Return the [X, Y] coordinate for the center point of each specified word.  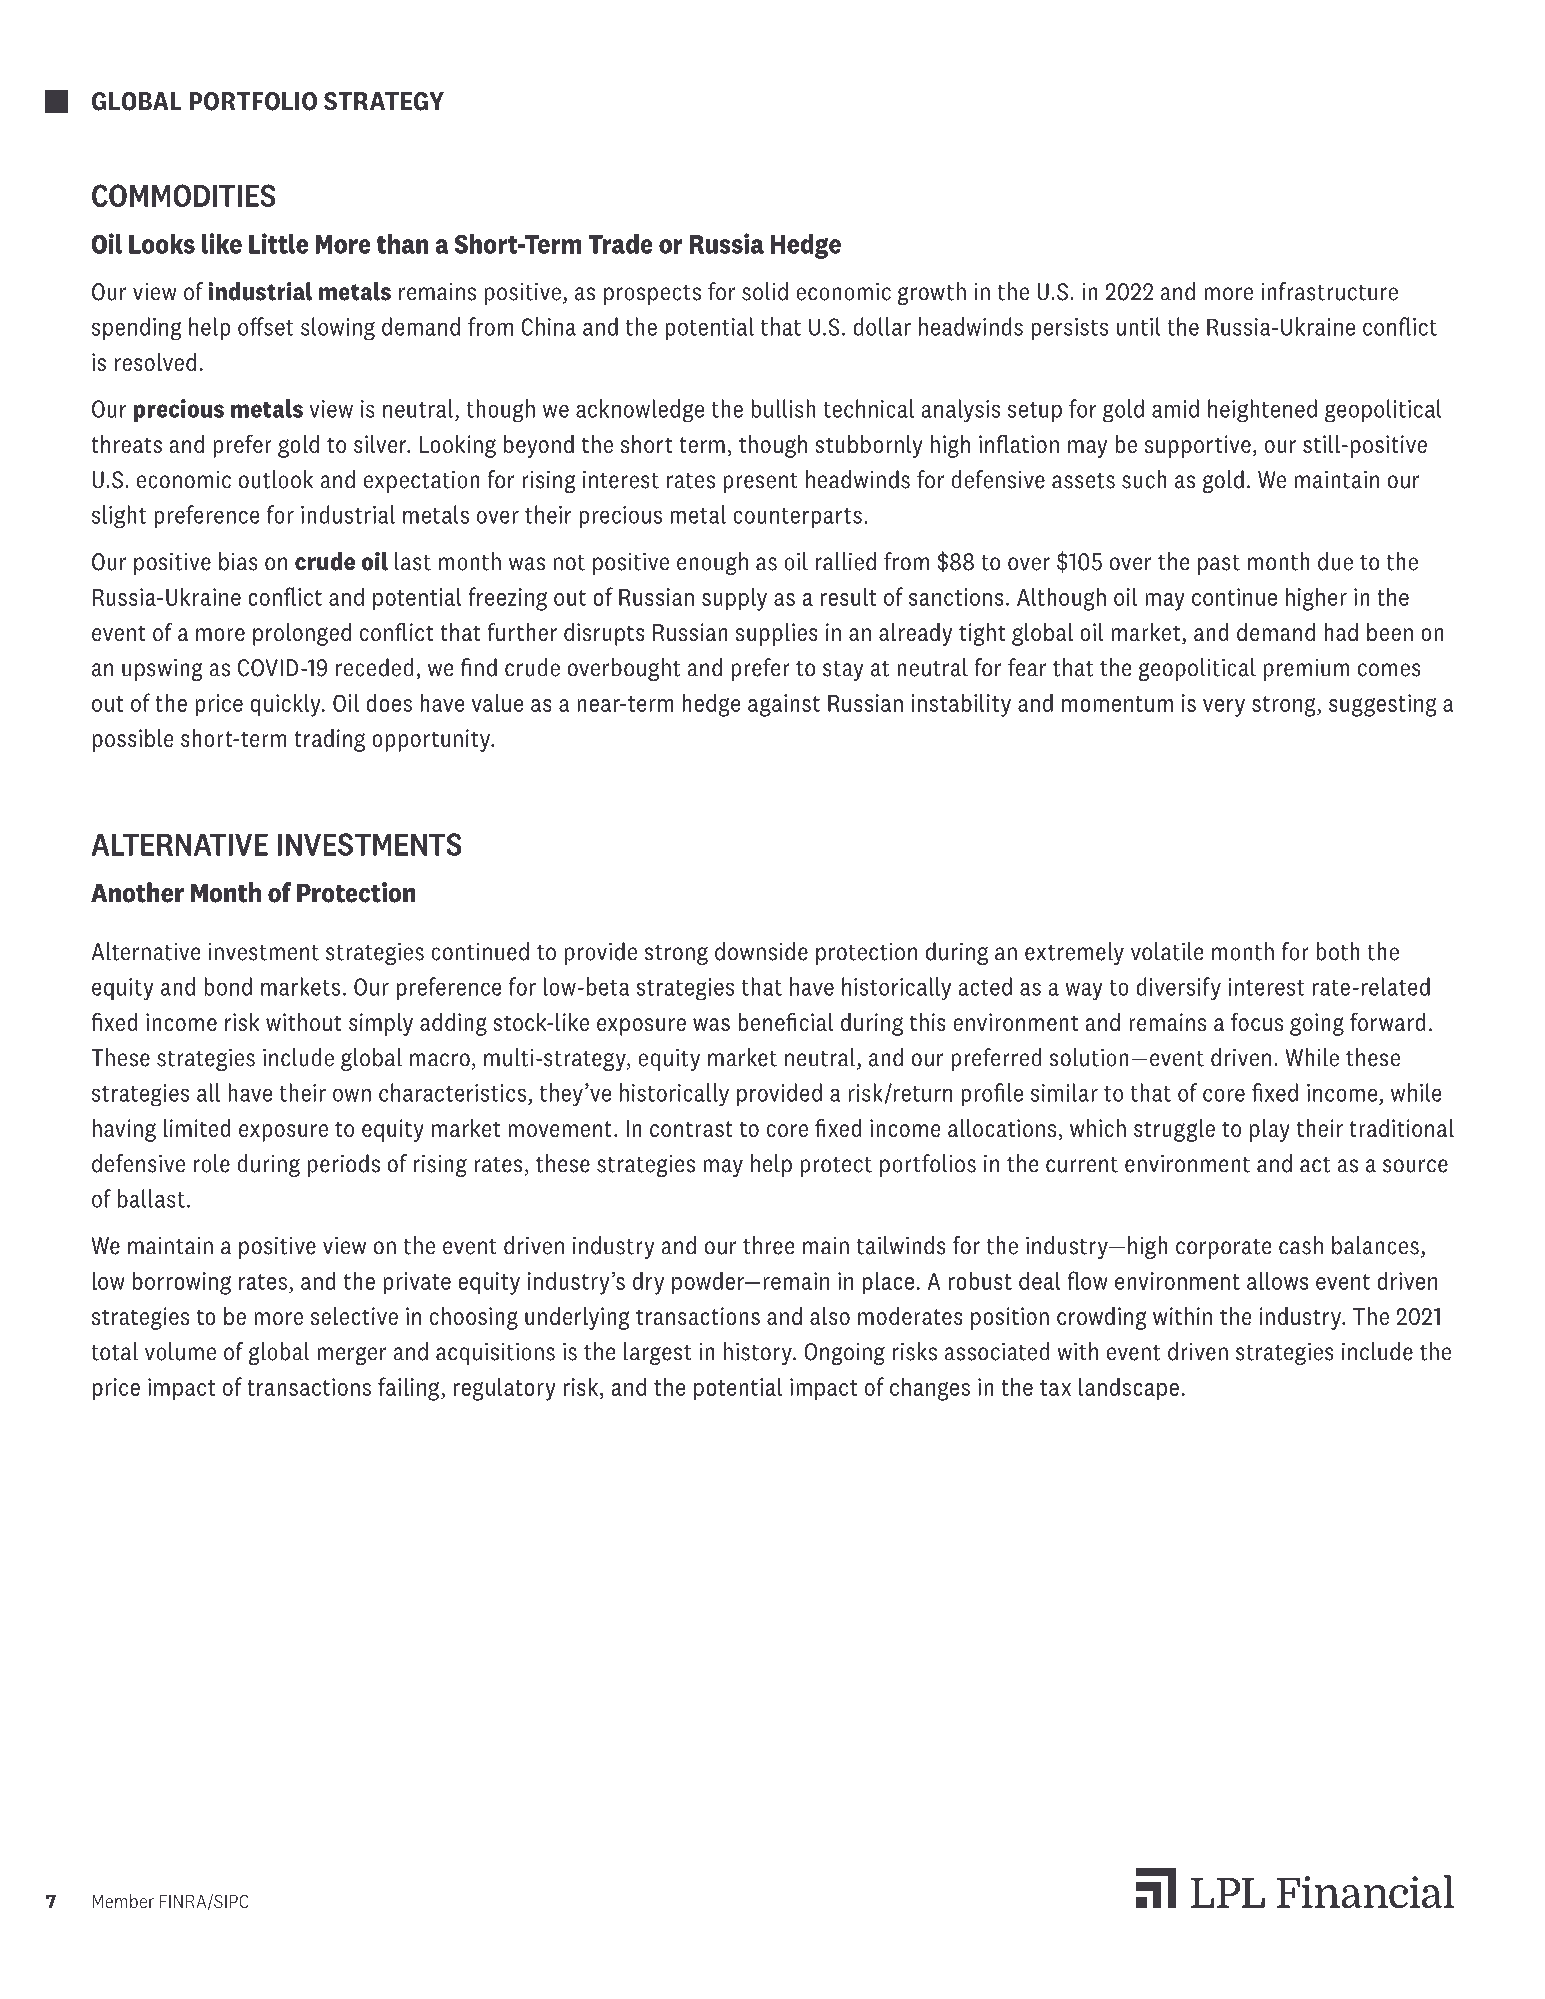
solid [765, 291]
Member [123, 1901]
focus [1257, 1021]
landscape [1129, 1389]
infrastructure [1329, 291]
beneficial [785, 1021]
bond [228, 986]
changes [930, 1389]
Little [278, 243]
